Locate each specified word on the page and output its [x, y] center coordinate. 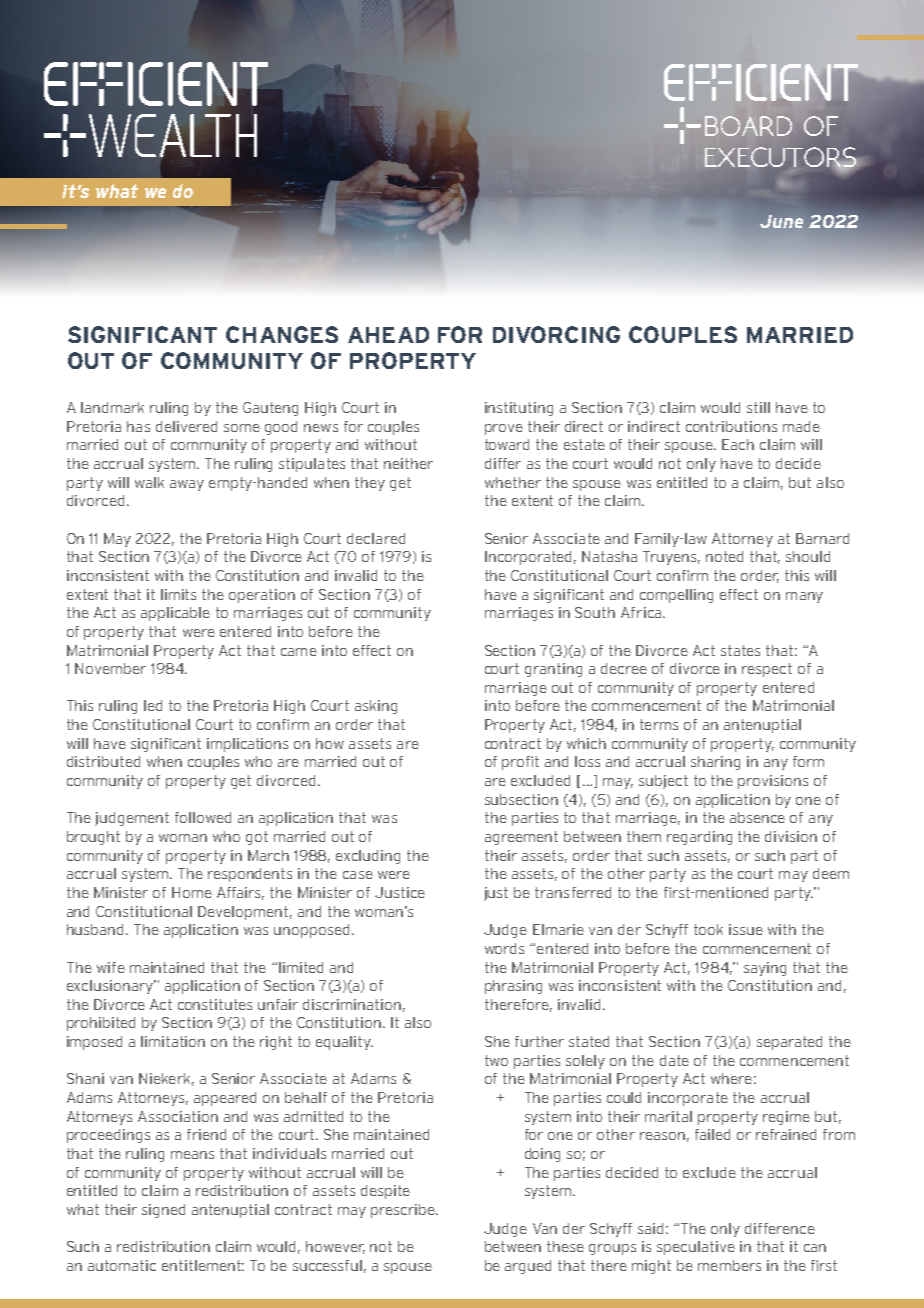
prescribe [404, 1211]
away [187, 485]
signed [163, 1211]
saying [765, 969]
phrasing [513, 987]
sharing [715, 763]
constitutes [215, 1004]
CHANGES [282, 334]
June [781, 221]
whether [513, 482]
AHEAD [388, 335]
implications [247, 745]
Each [738, 444]
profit [520, 763]
